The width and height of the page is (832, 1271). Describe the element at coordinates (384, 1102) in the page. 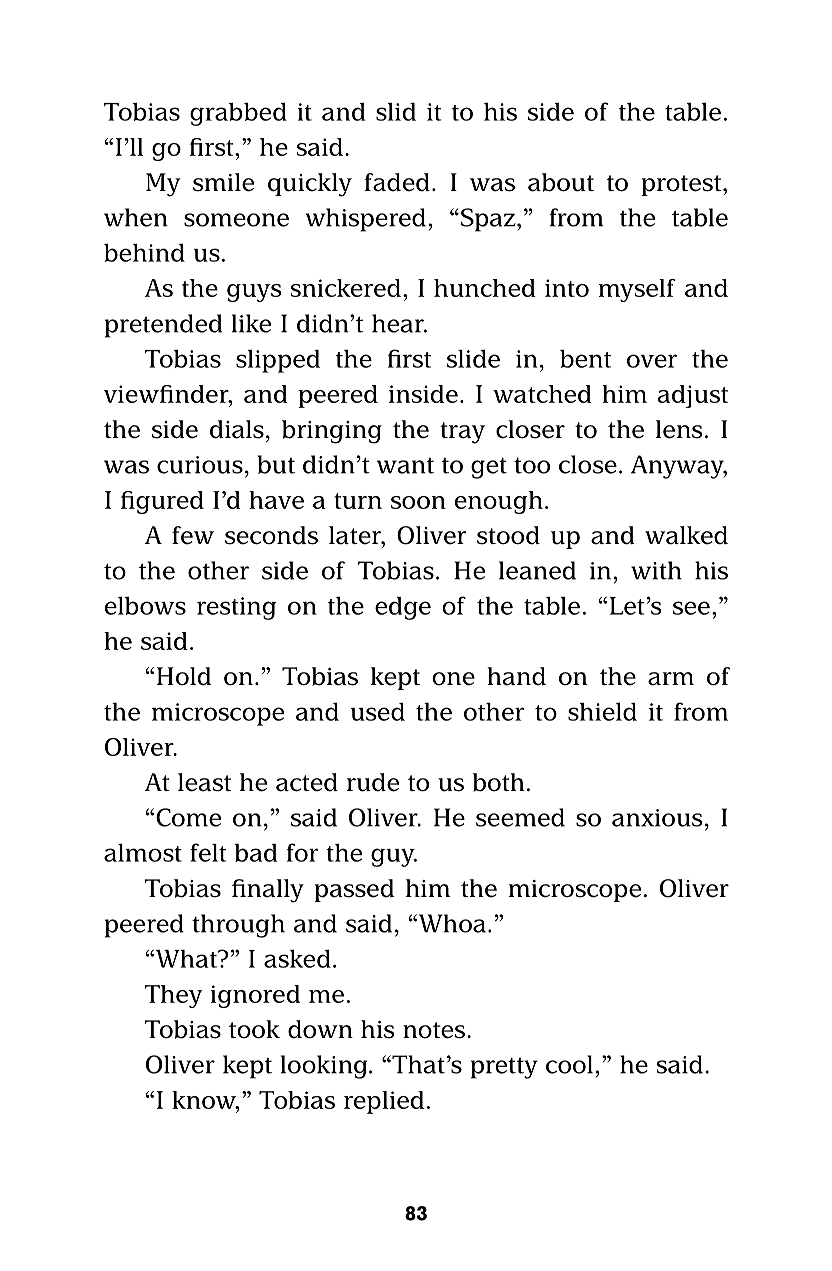

I see `replied` at that location.
